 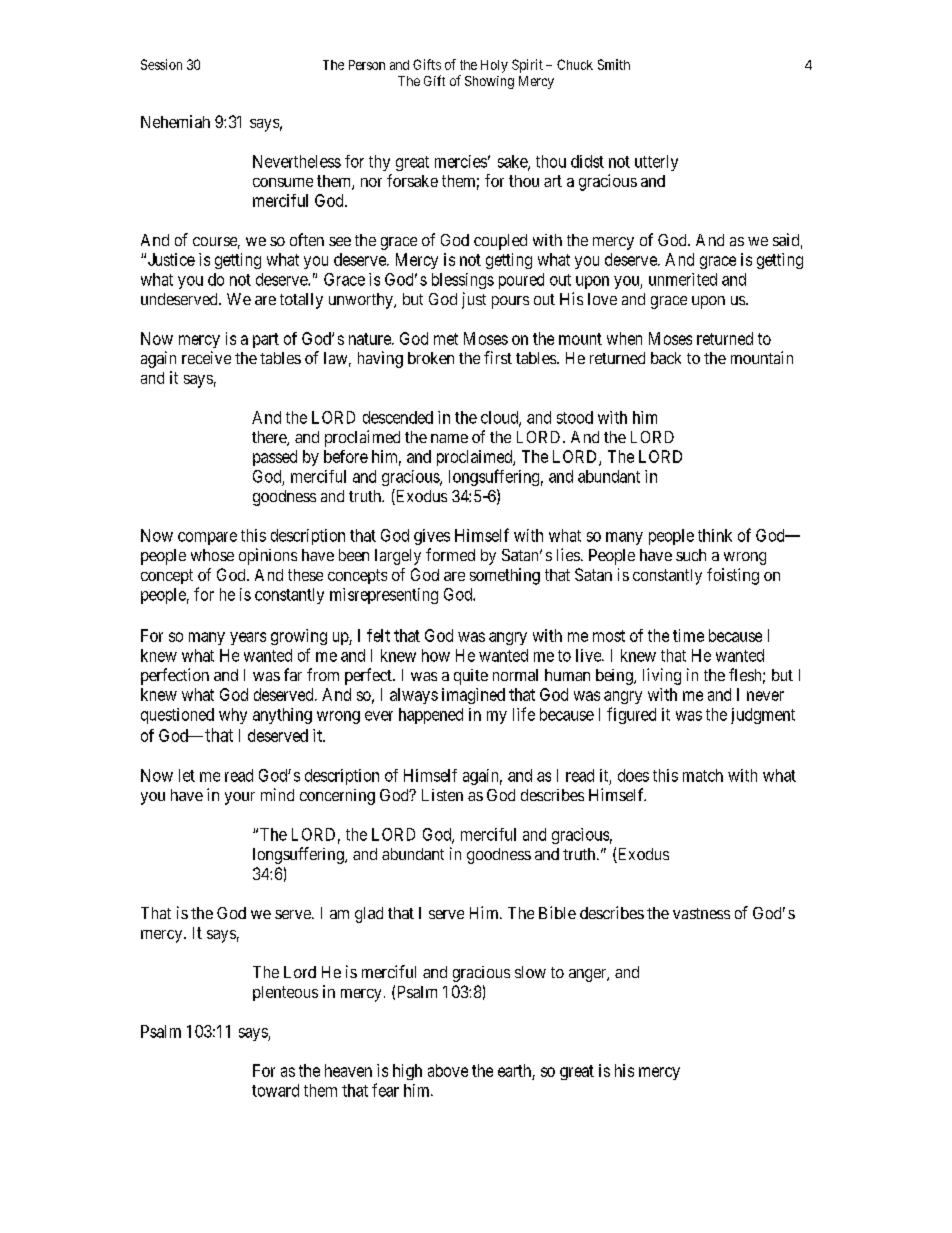 What do you see at coordinates (175, 121) in the screenshot?
I see `Nehemiah` at bounding box center [175, 121].
